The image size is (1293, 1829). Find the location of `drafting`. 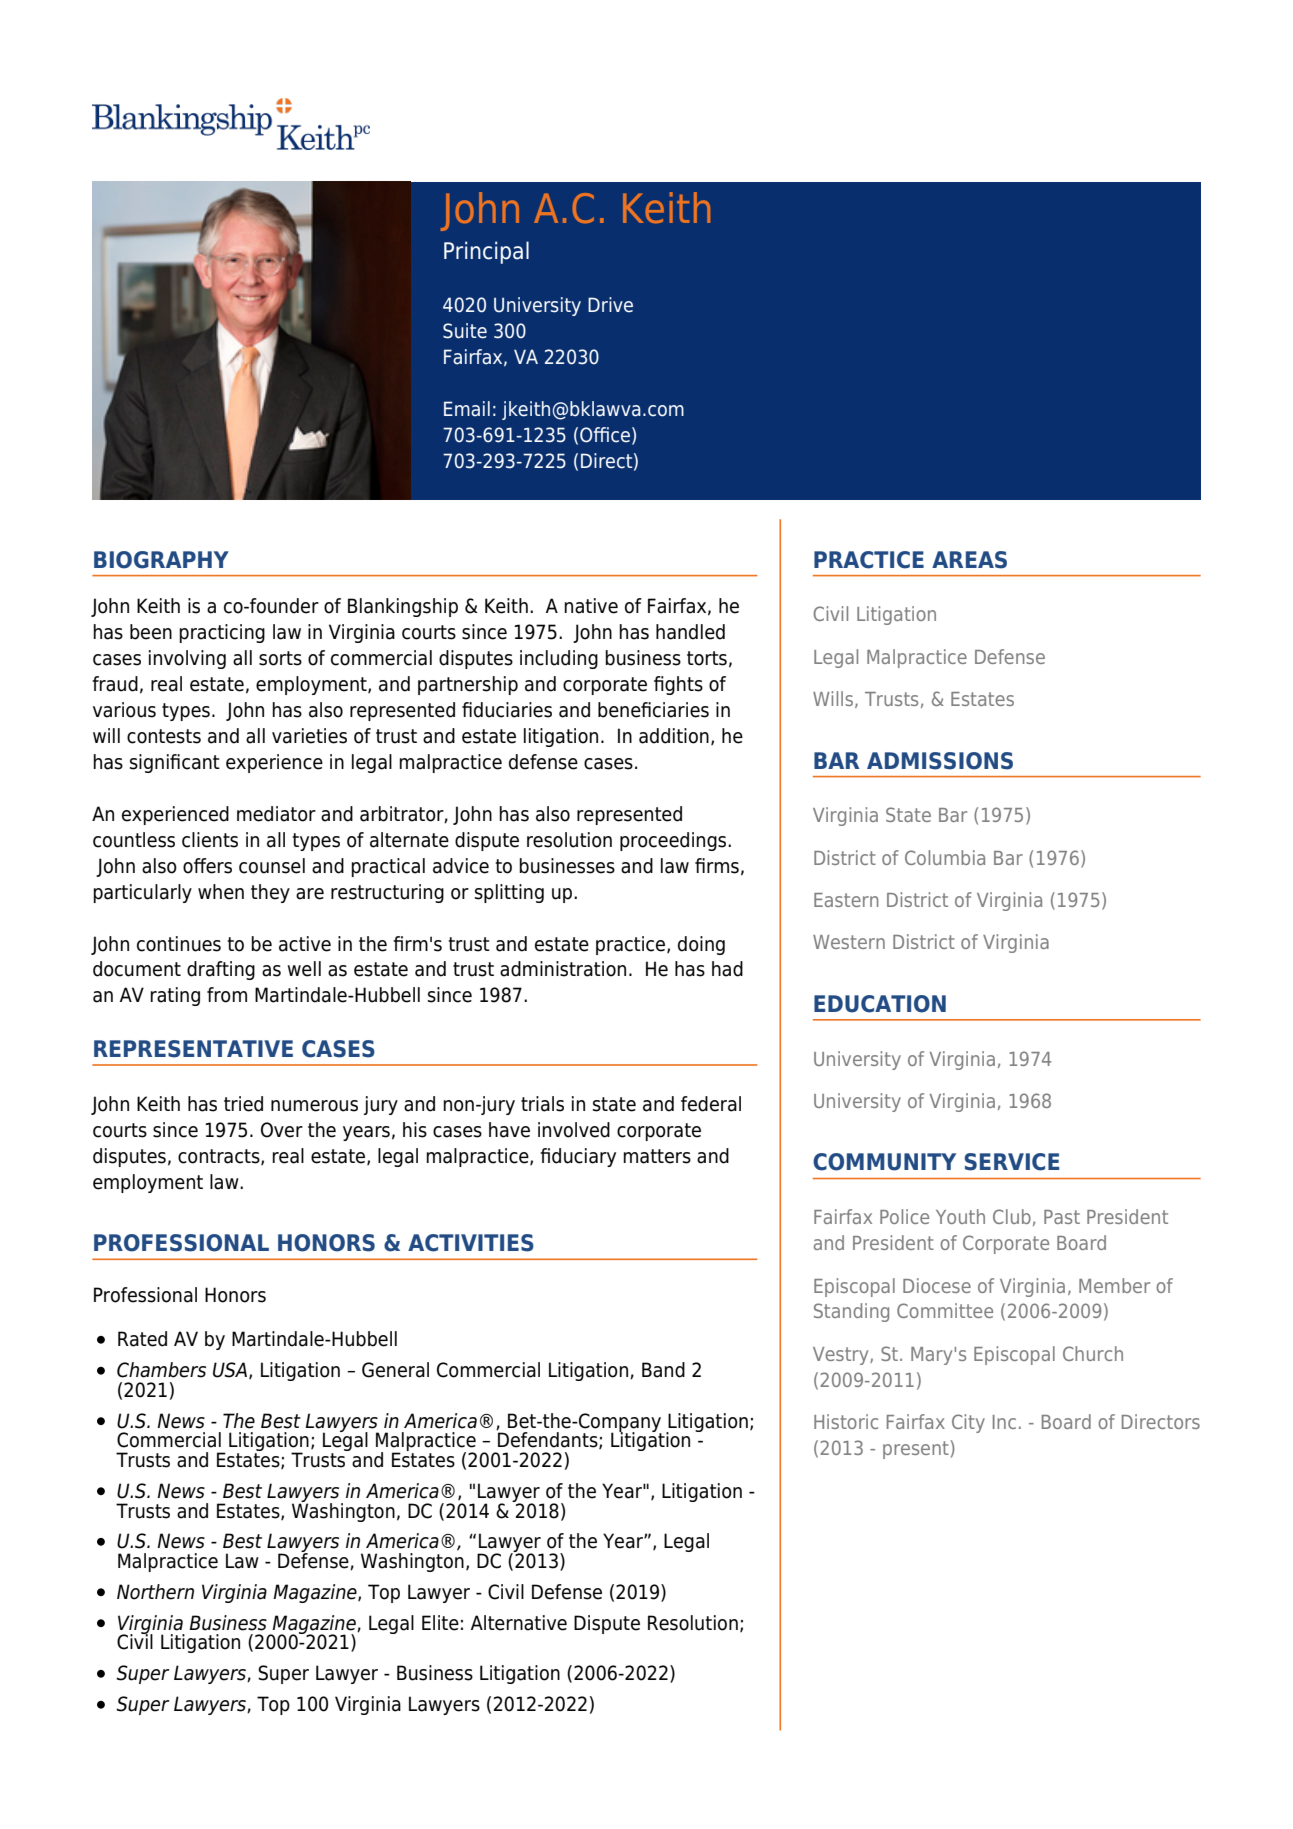

drafting is located at coordinates (221, 970).
